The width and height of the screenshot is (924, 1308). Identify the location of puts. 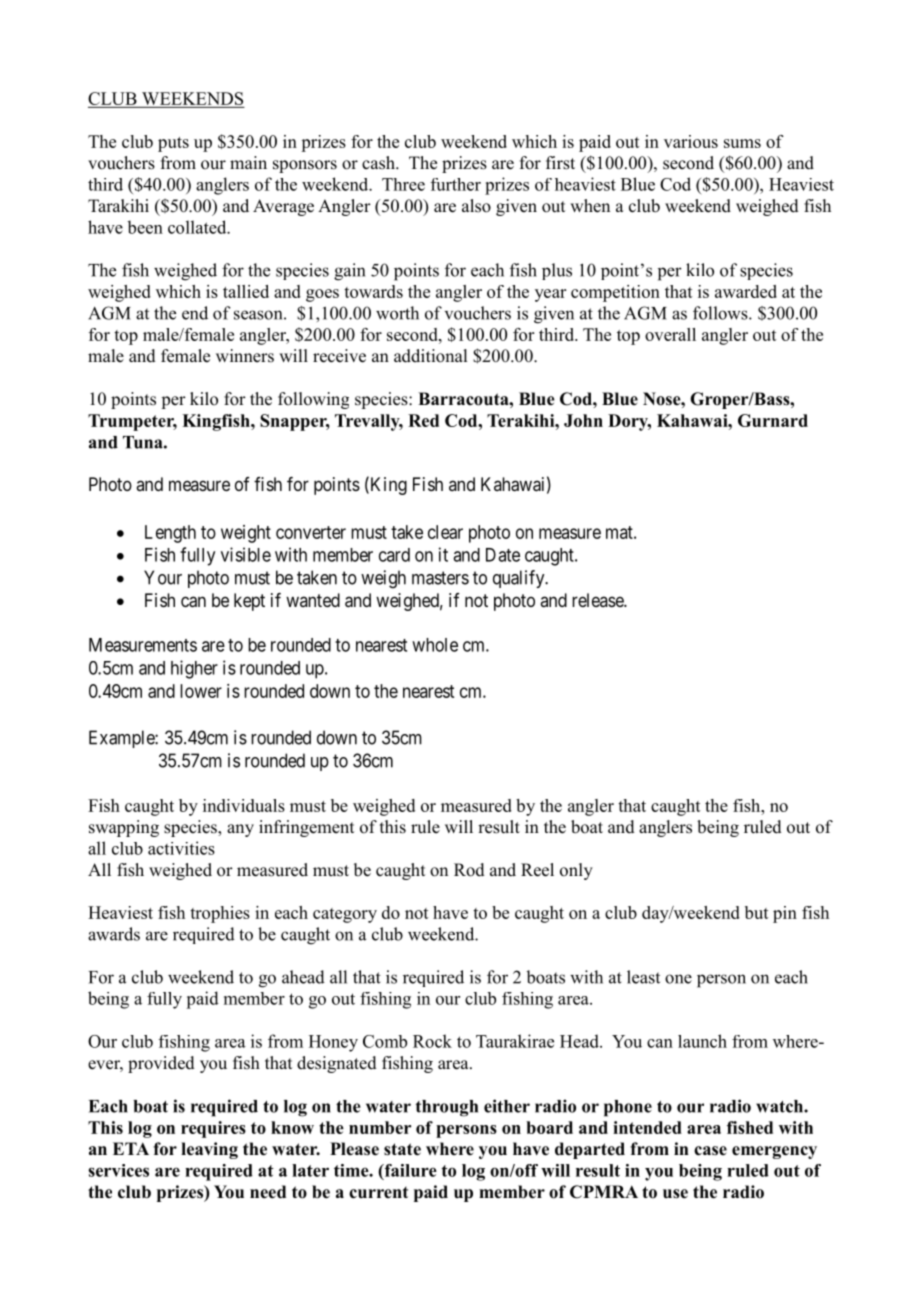
(173, 144).
